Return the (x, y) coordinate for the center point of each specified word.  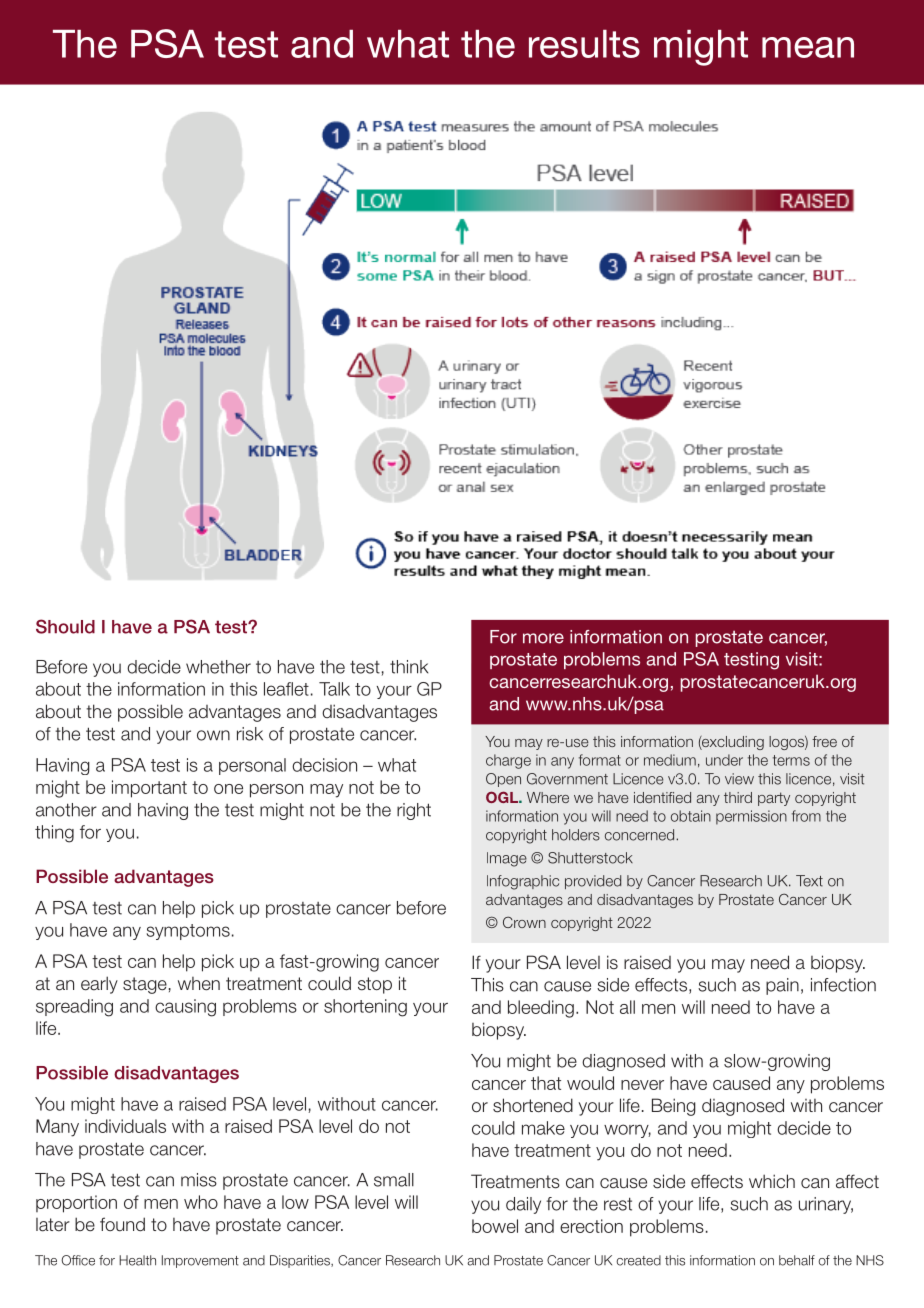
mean (808, 47)
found (122, 1224)
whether (218, 667)
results (584, 44)
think (409, 667)
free (824, 741)
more (543, 638)
